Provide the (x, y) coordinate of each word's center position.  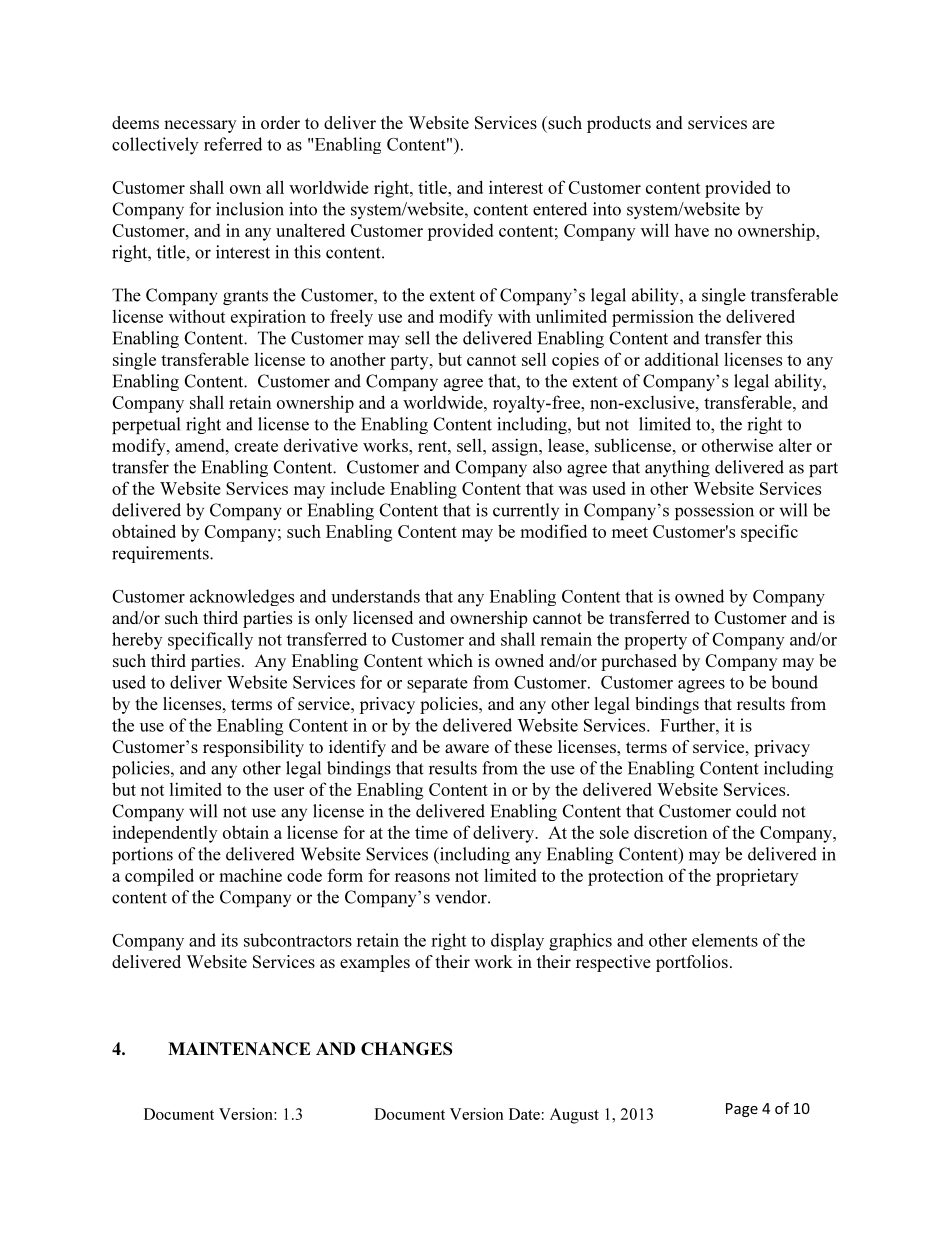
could (756, 811)
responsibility (253, 748)
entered (560, 209)
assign (516, 447)
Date (524, 1114)
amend (201, 445)
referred (233, 144)
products (619, 124)
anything (677, 468)
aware (467, 748)
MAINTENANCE (239, 1048)
